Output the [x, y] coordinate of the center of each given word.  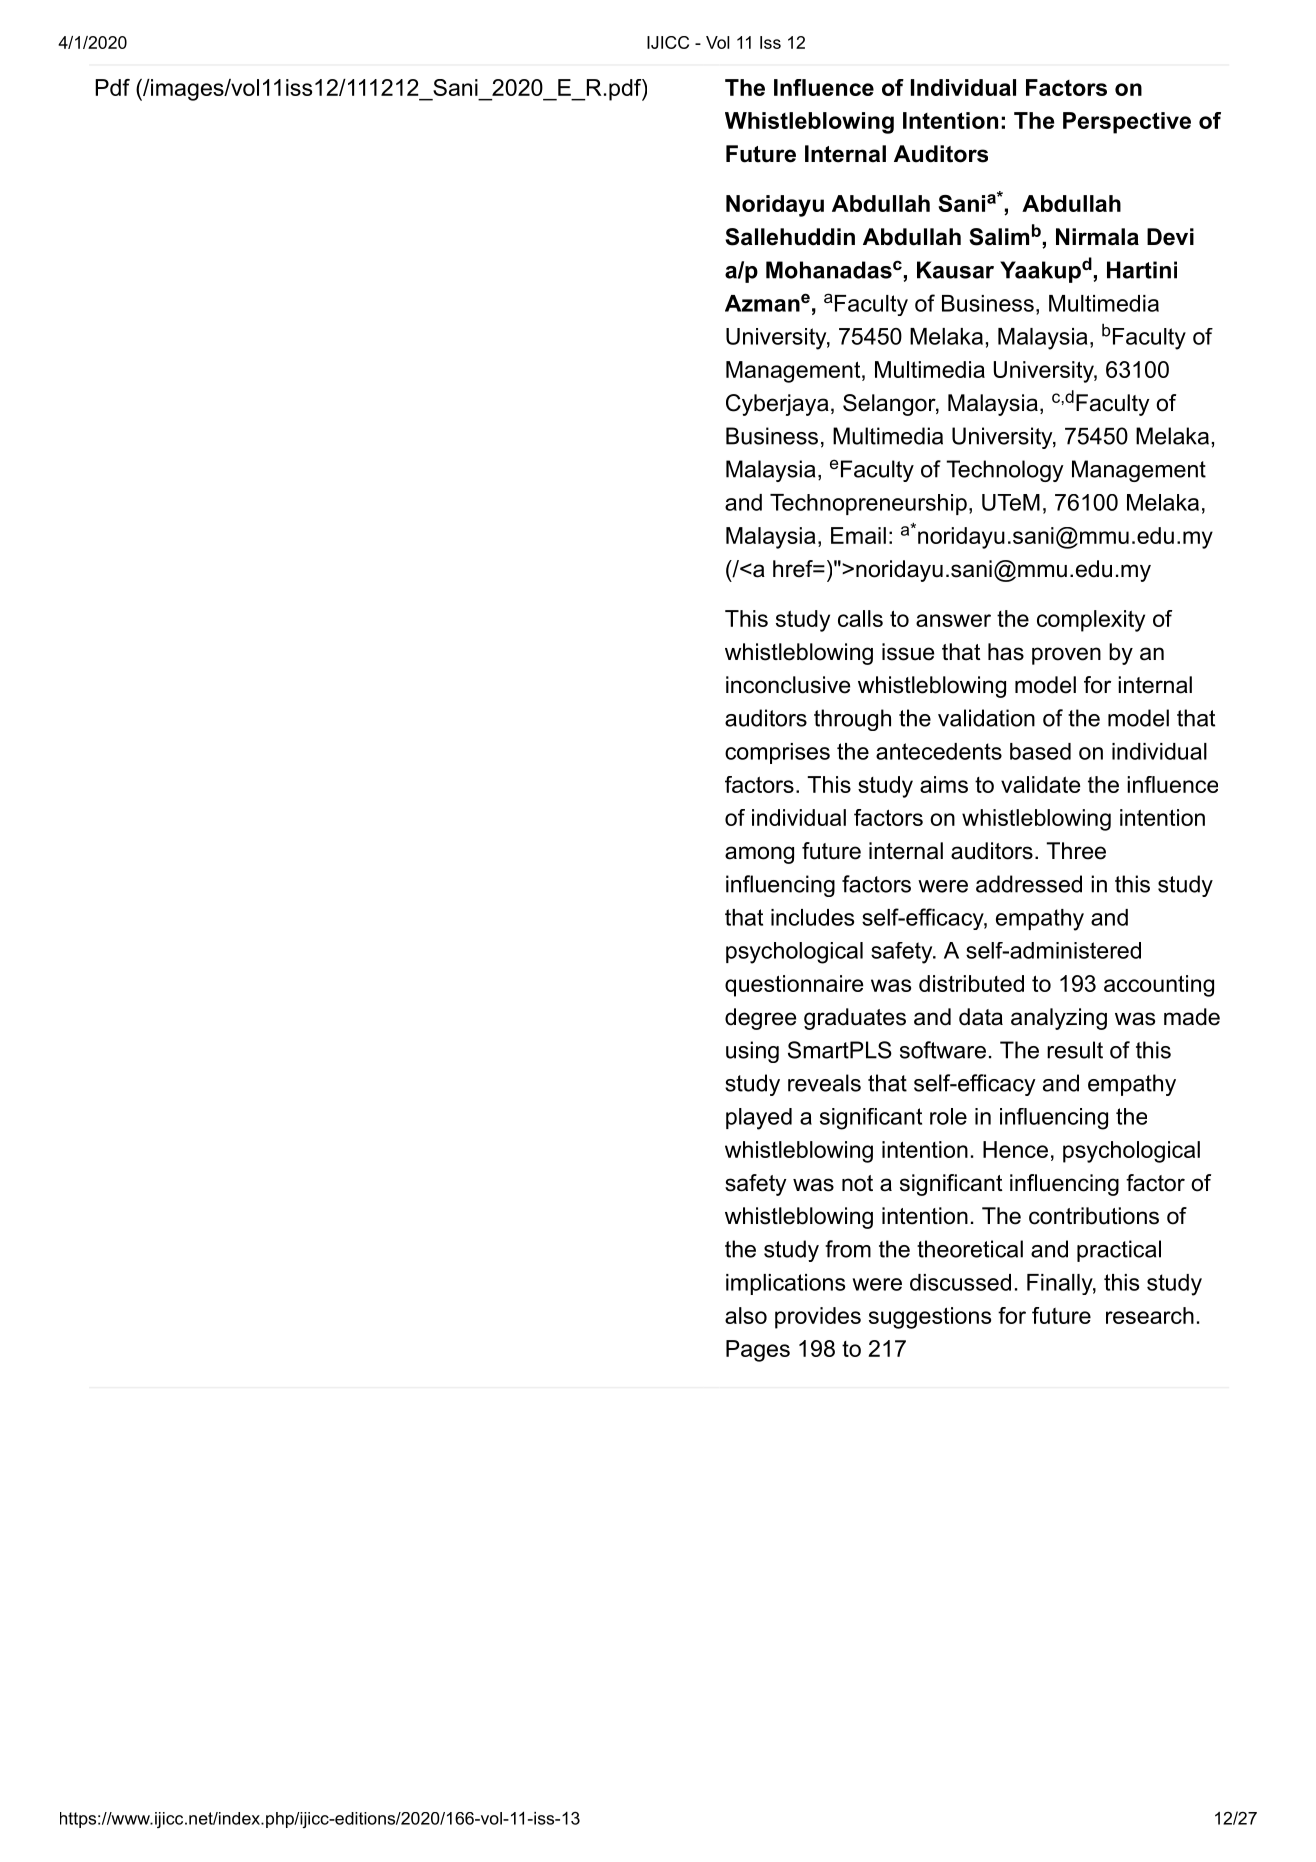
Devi [1170, 237]
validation [986, 718]
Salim [999, 237]
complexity [1091, 621]
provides [818, 1318]
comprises [777, 753]
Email [858, 535]
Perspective [1127, 123]
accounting [1159, 986]
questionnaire [794, 986]
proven [1066, 656]
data [981, 1017]
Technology [1005, 471]
